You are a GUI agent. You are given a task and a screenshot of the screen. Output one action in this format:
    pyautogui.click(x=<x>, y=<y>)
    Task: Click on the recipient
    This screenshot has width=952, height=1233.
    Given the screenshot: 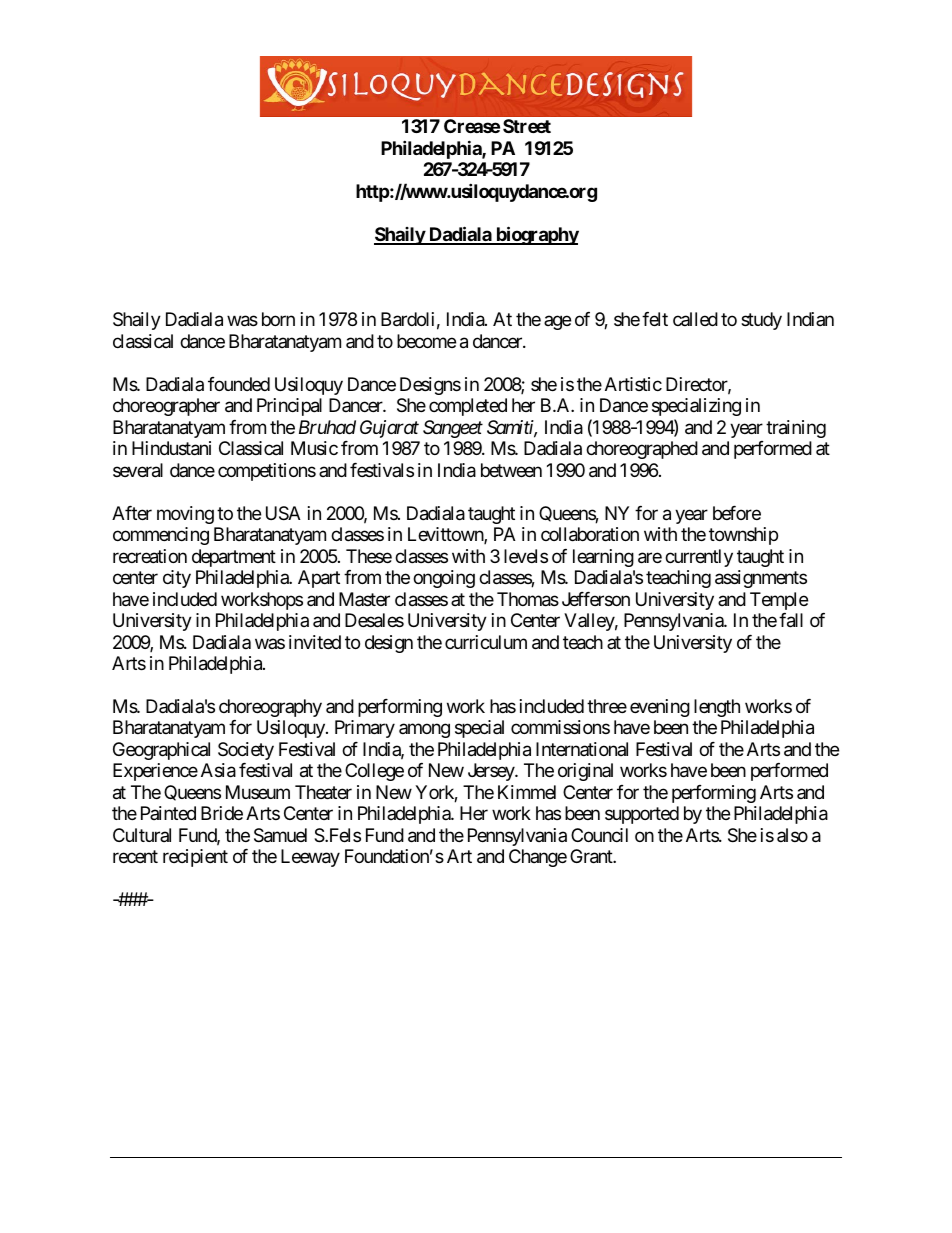 What is the action you would take?
    pyautogui.click(x=195, y=858)
